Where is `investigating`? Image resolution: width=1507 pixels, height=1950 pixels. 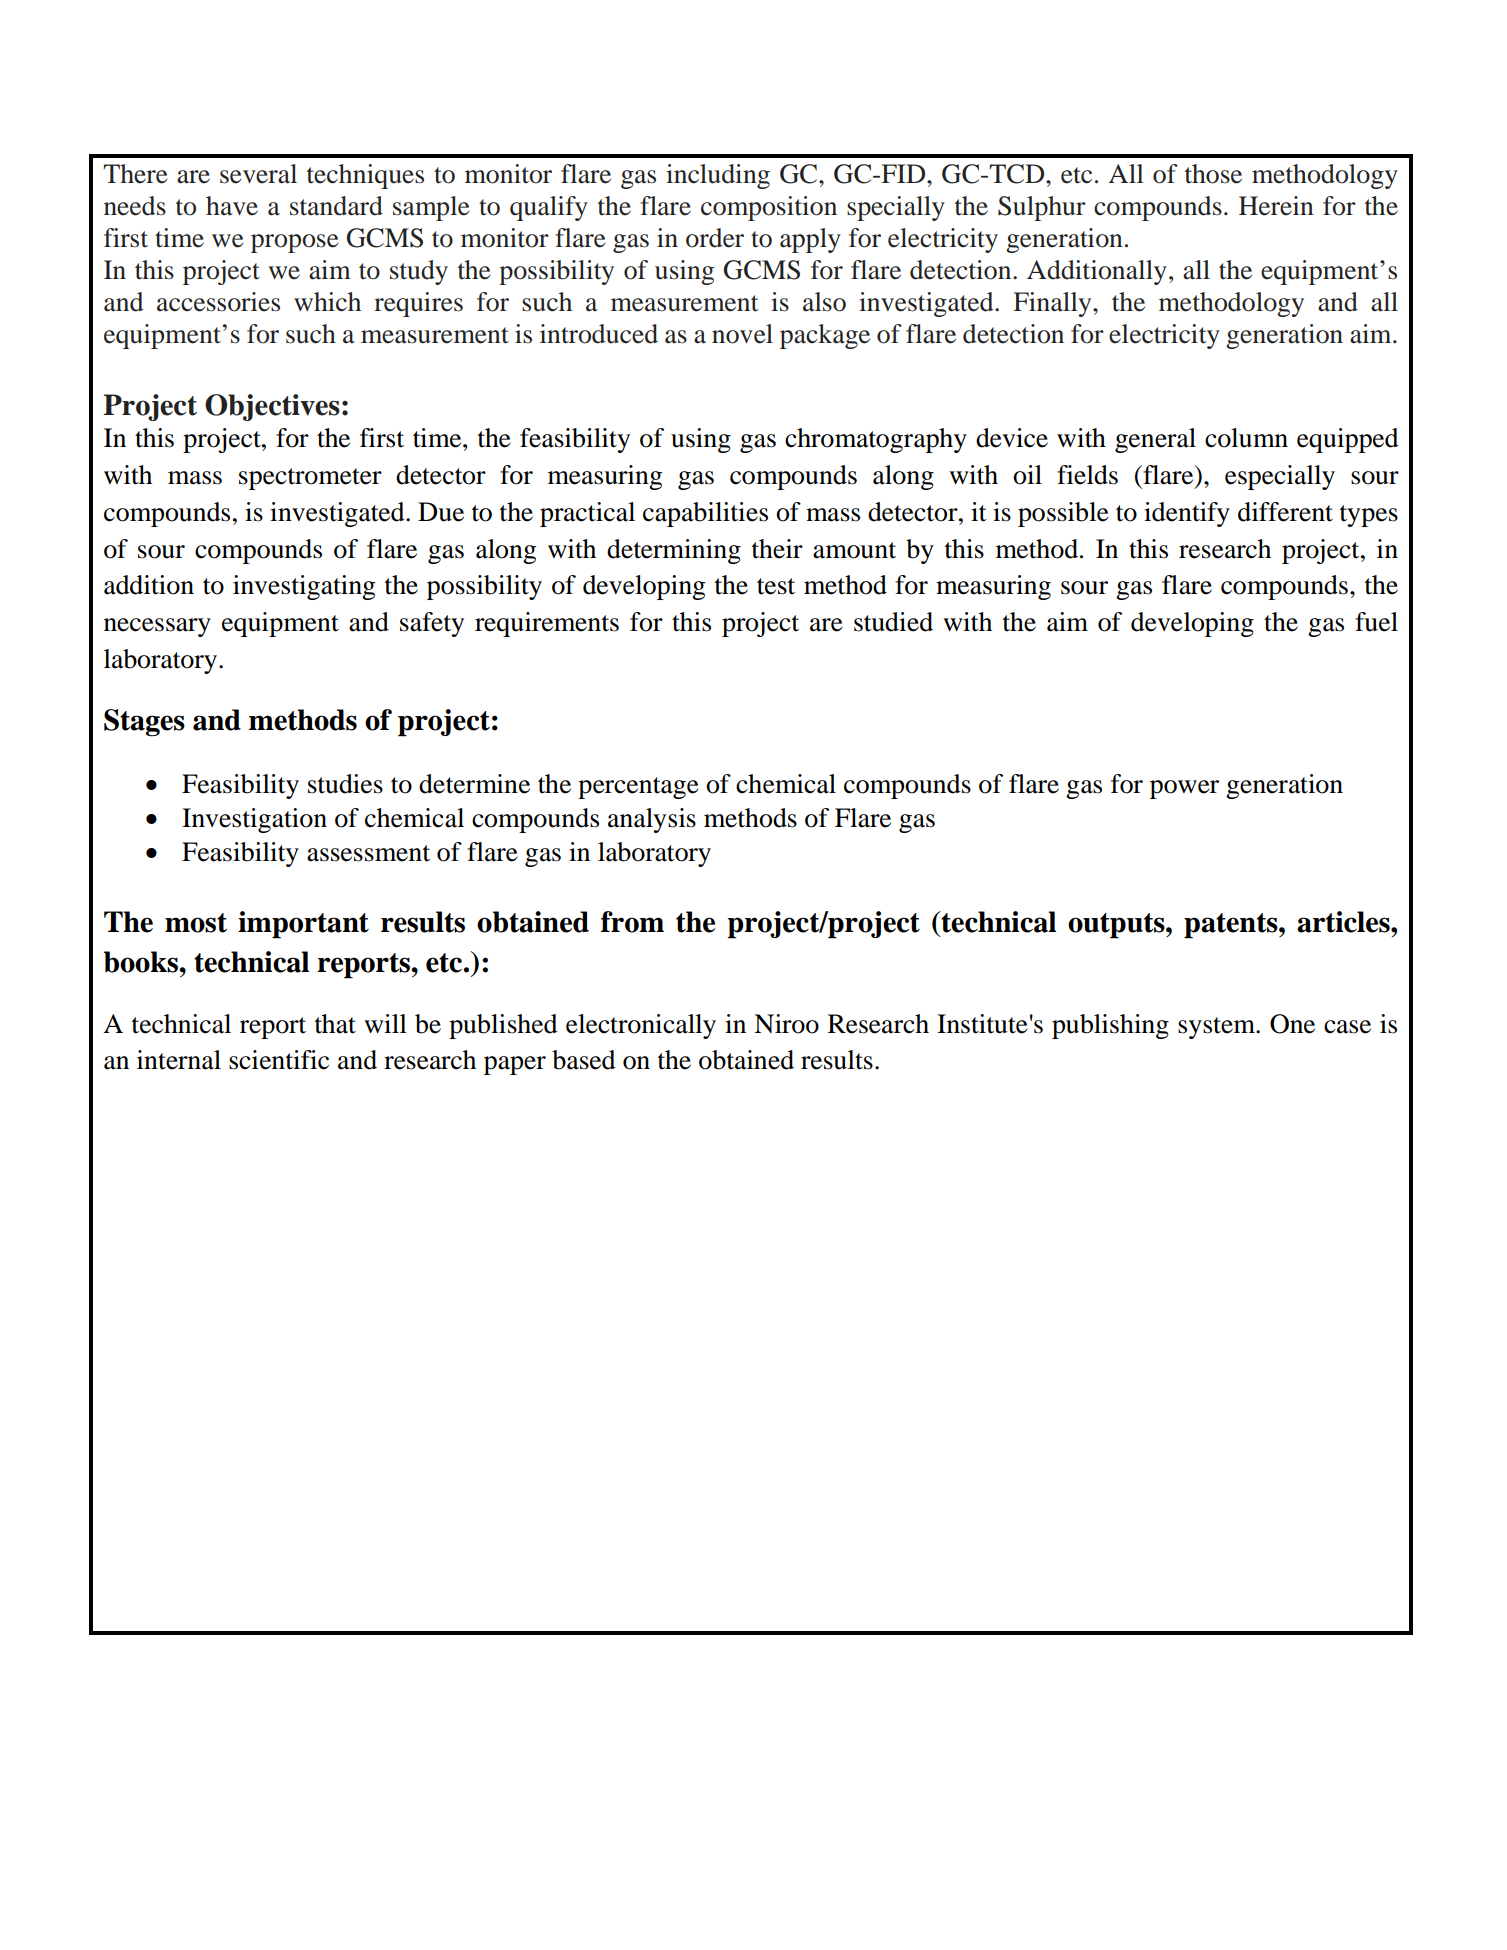
investigating is located at coordinates (304, 587).
